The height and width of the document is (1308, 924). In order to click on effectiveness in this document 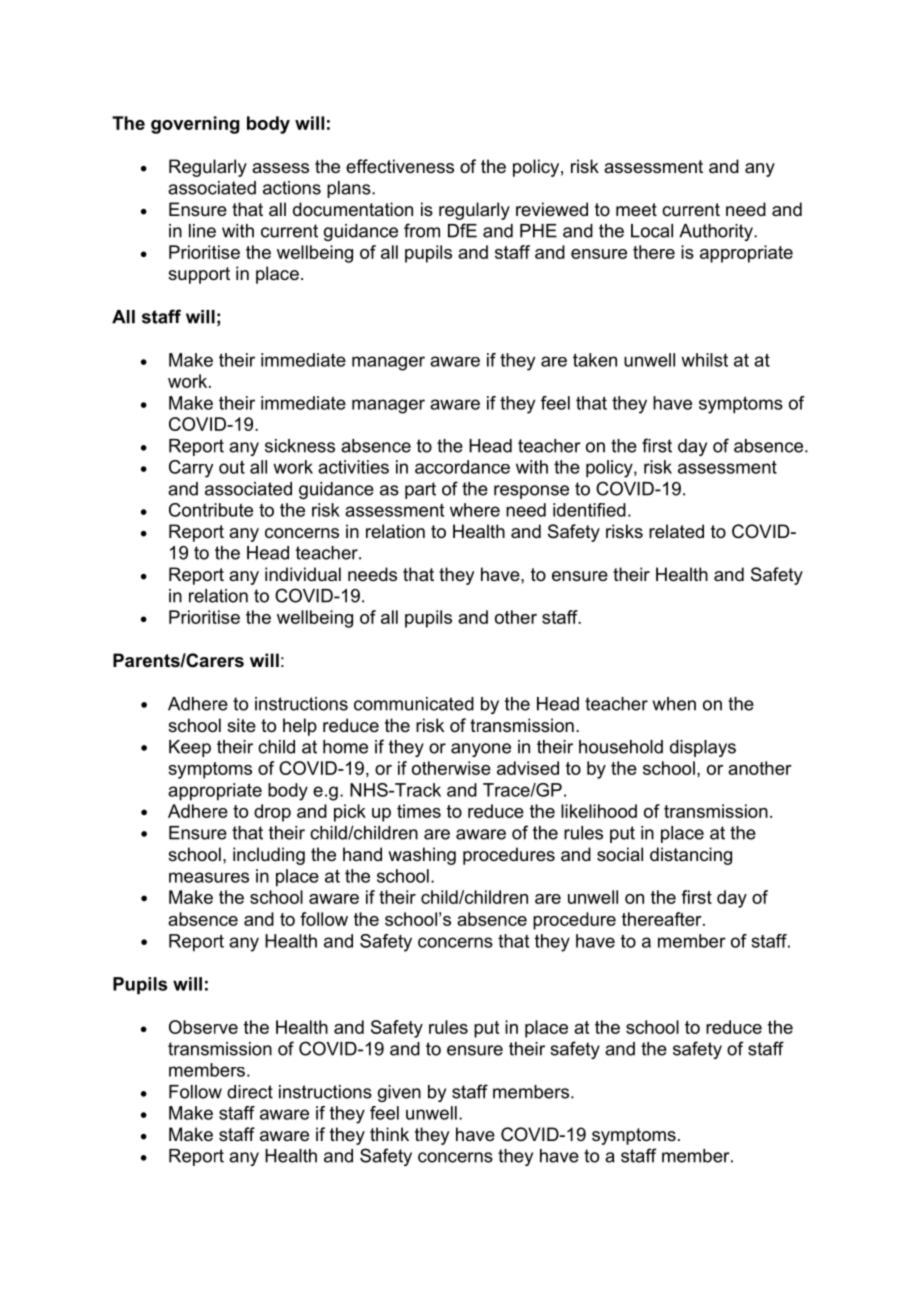, I will do `click(400, 166)`.
